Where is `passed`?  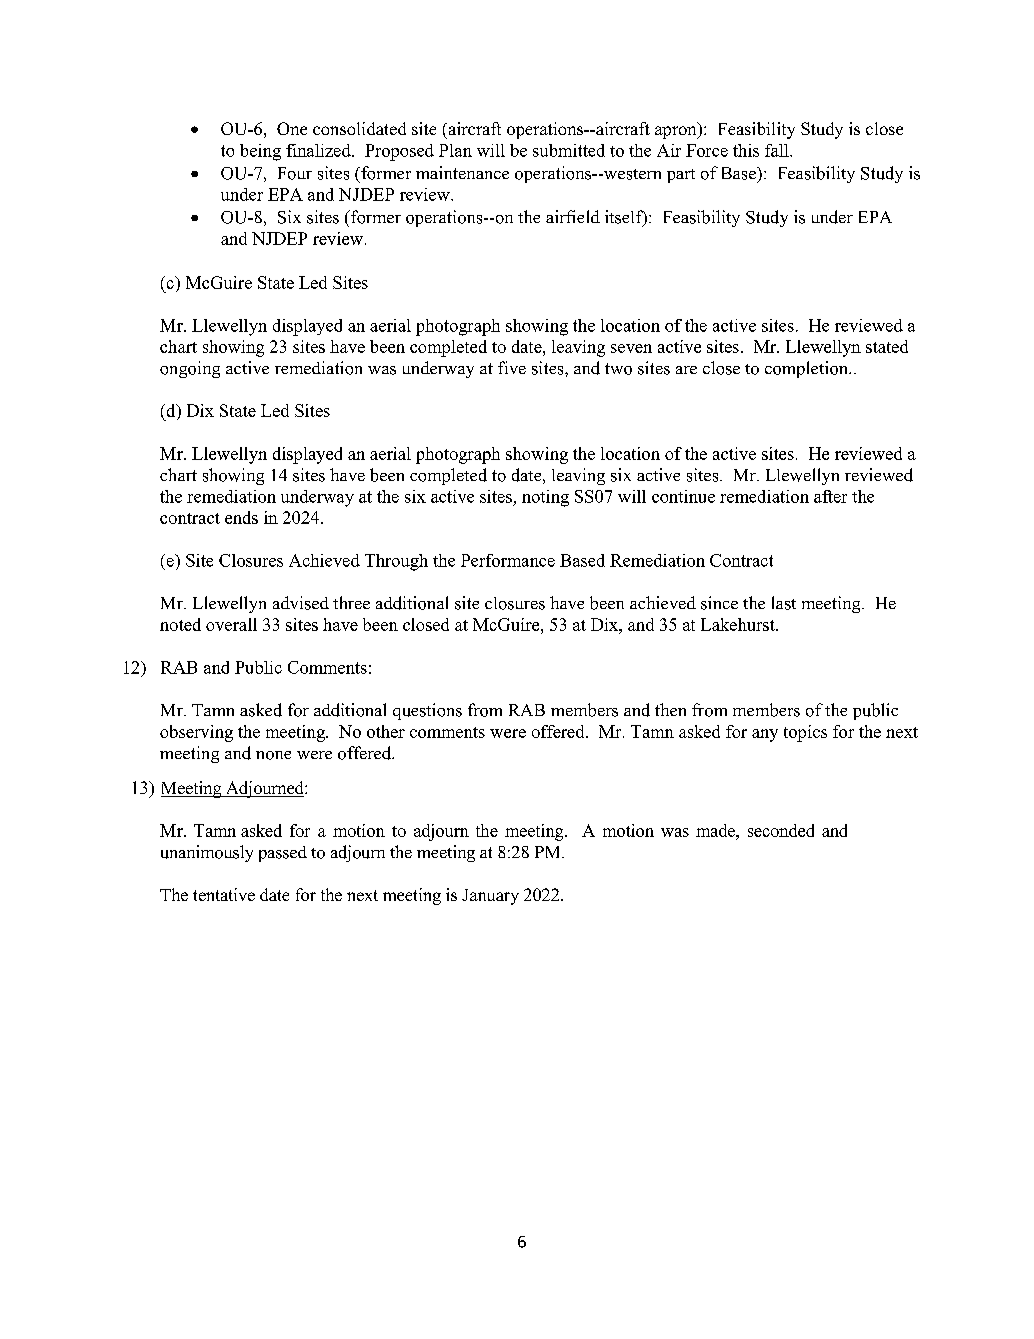
passed is located at coordinates (283, 854).
